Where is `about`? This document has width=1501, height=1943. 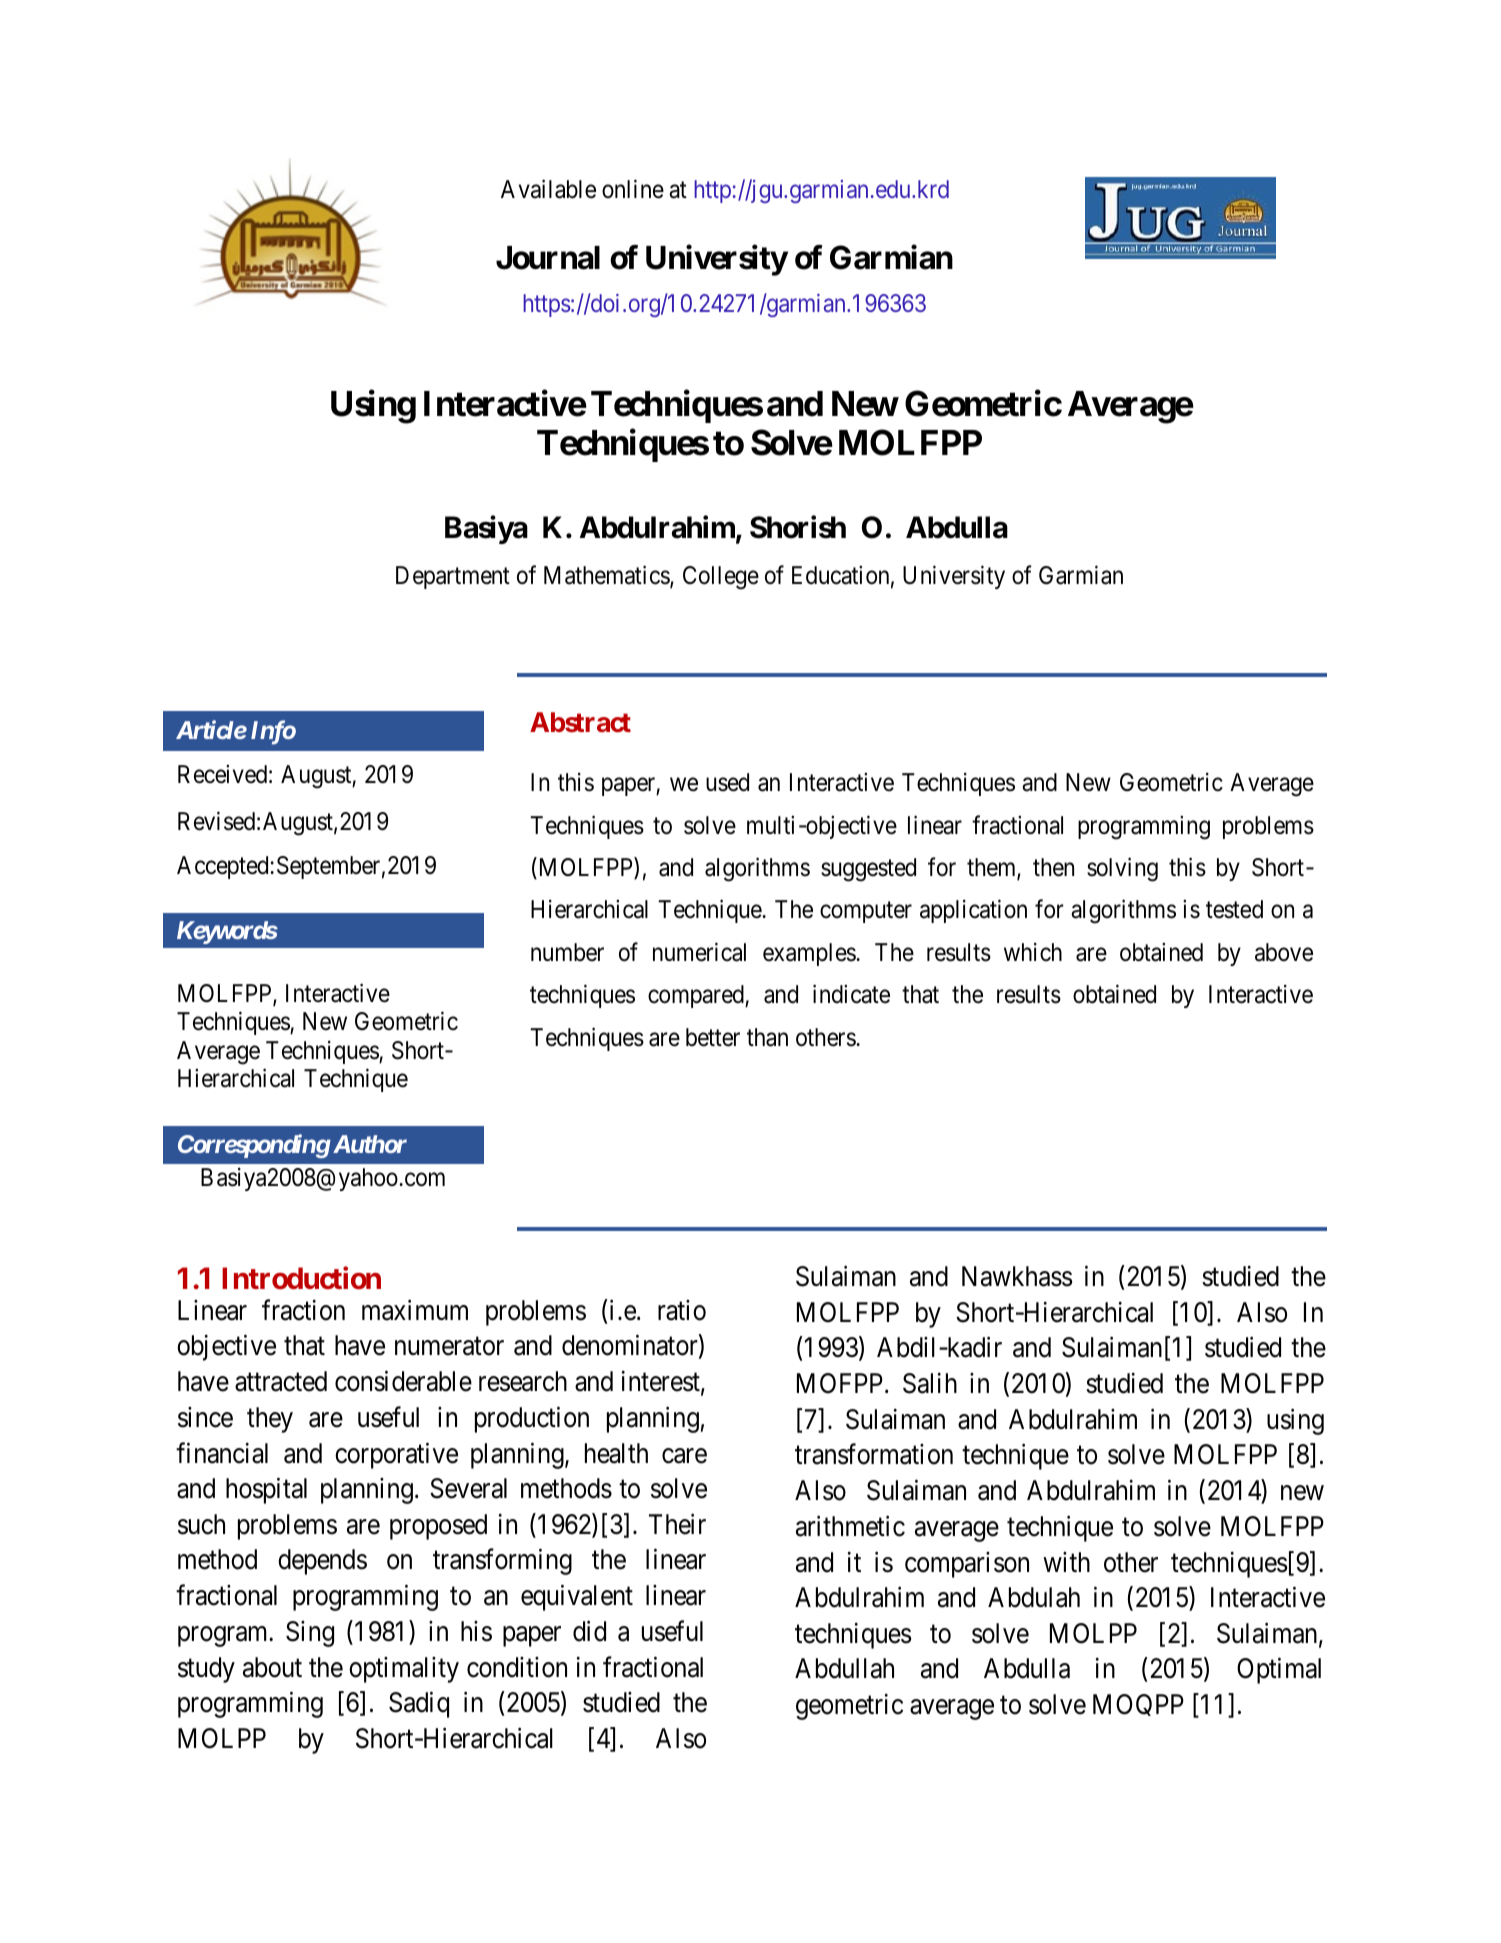
about is located at coordinates (272, 1667).
